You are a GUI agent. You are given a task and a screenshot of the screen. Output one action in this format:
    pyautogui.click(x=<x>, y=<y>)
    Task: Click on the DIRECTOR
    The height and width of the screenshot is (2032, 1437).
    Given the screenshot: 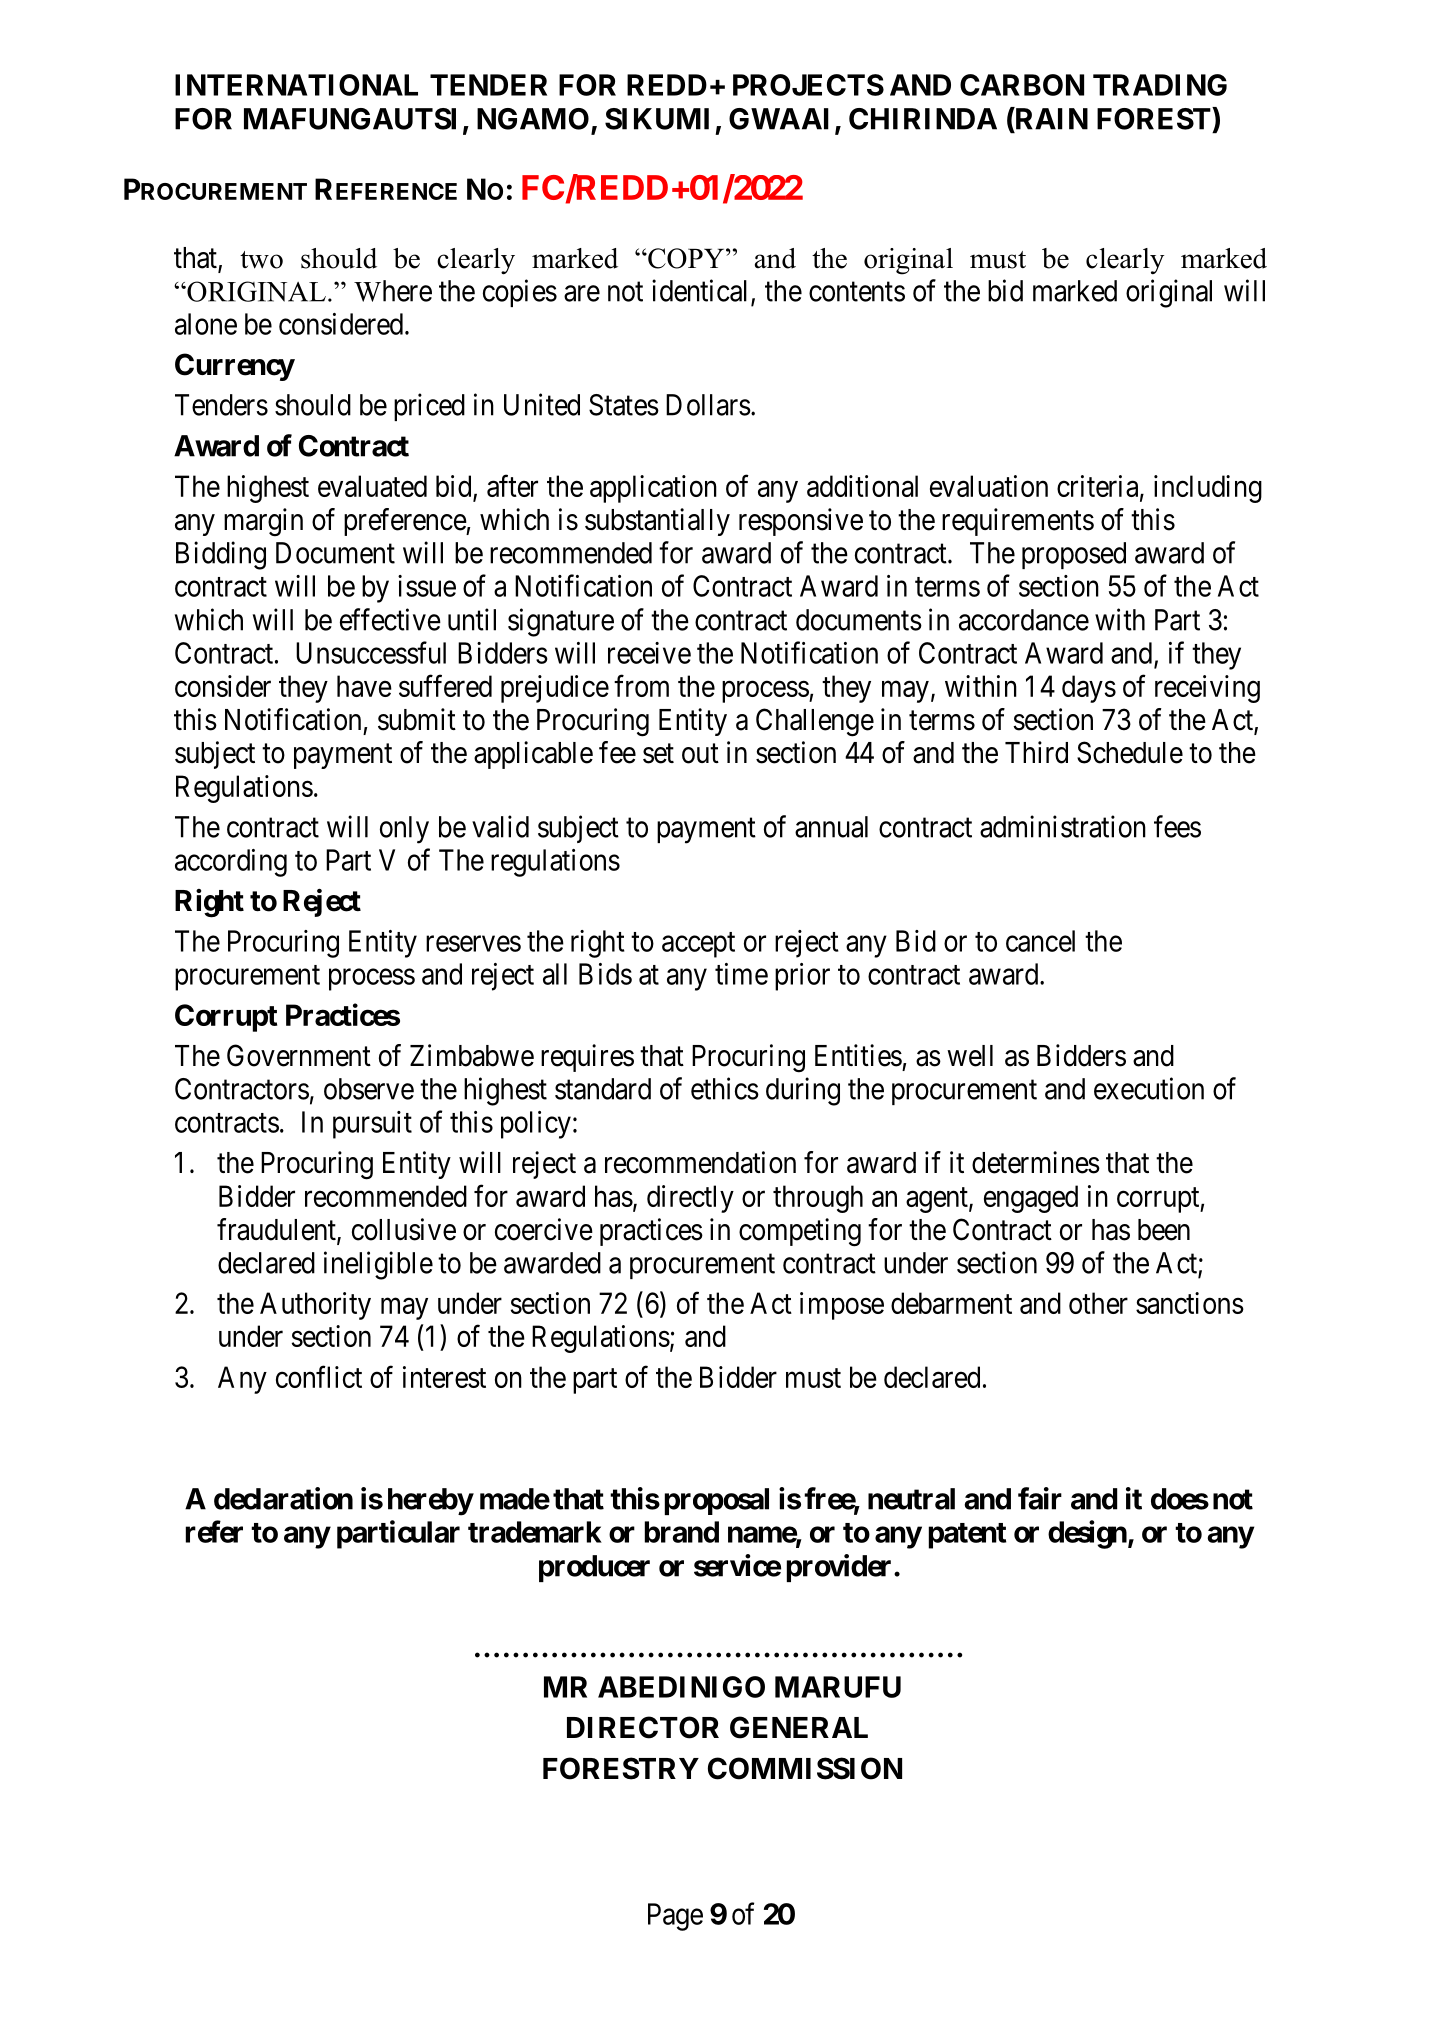 What is the action you would take?
    pyautogui.click(x=643, y=1727)
